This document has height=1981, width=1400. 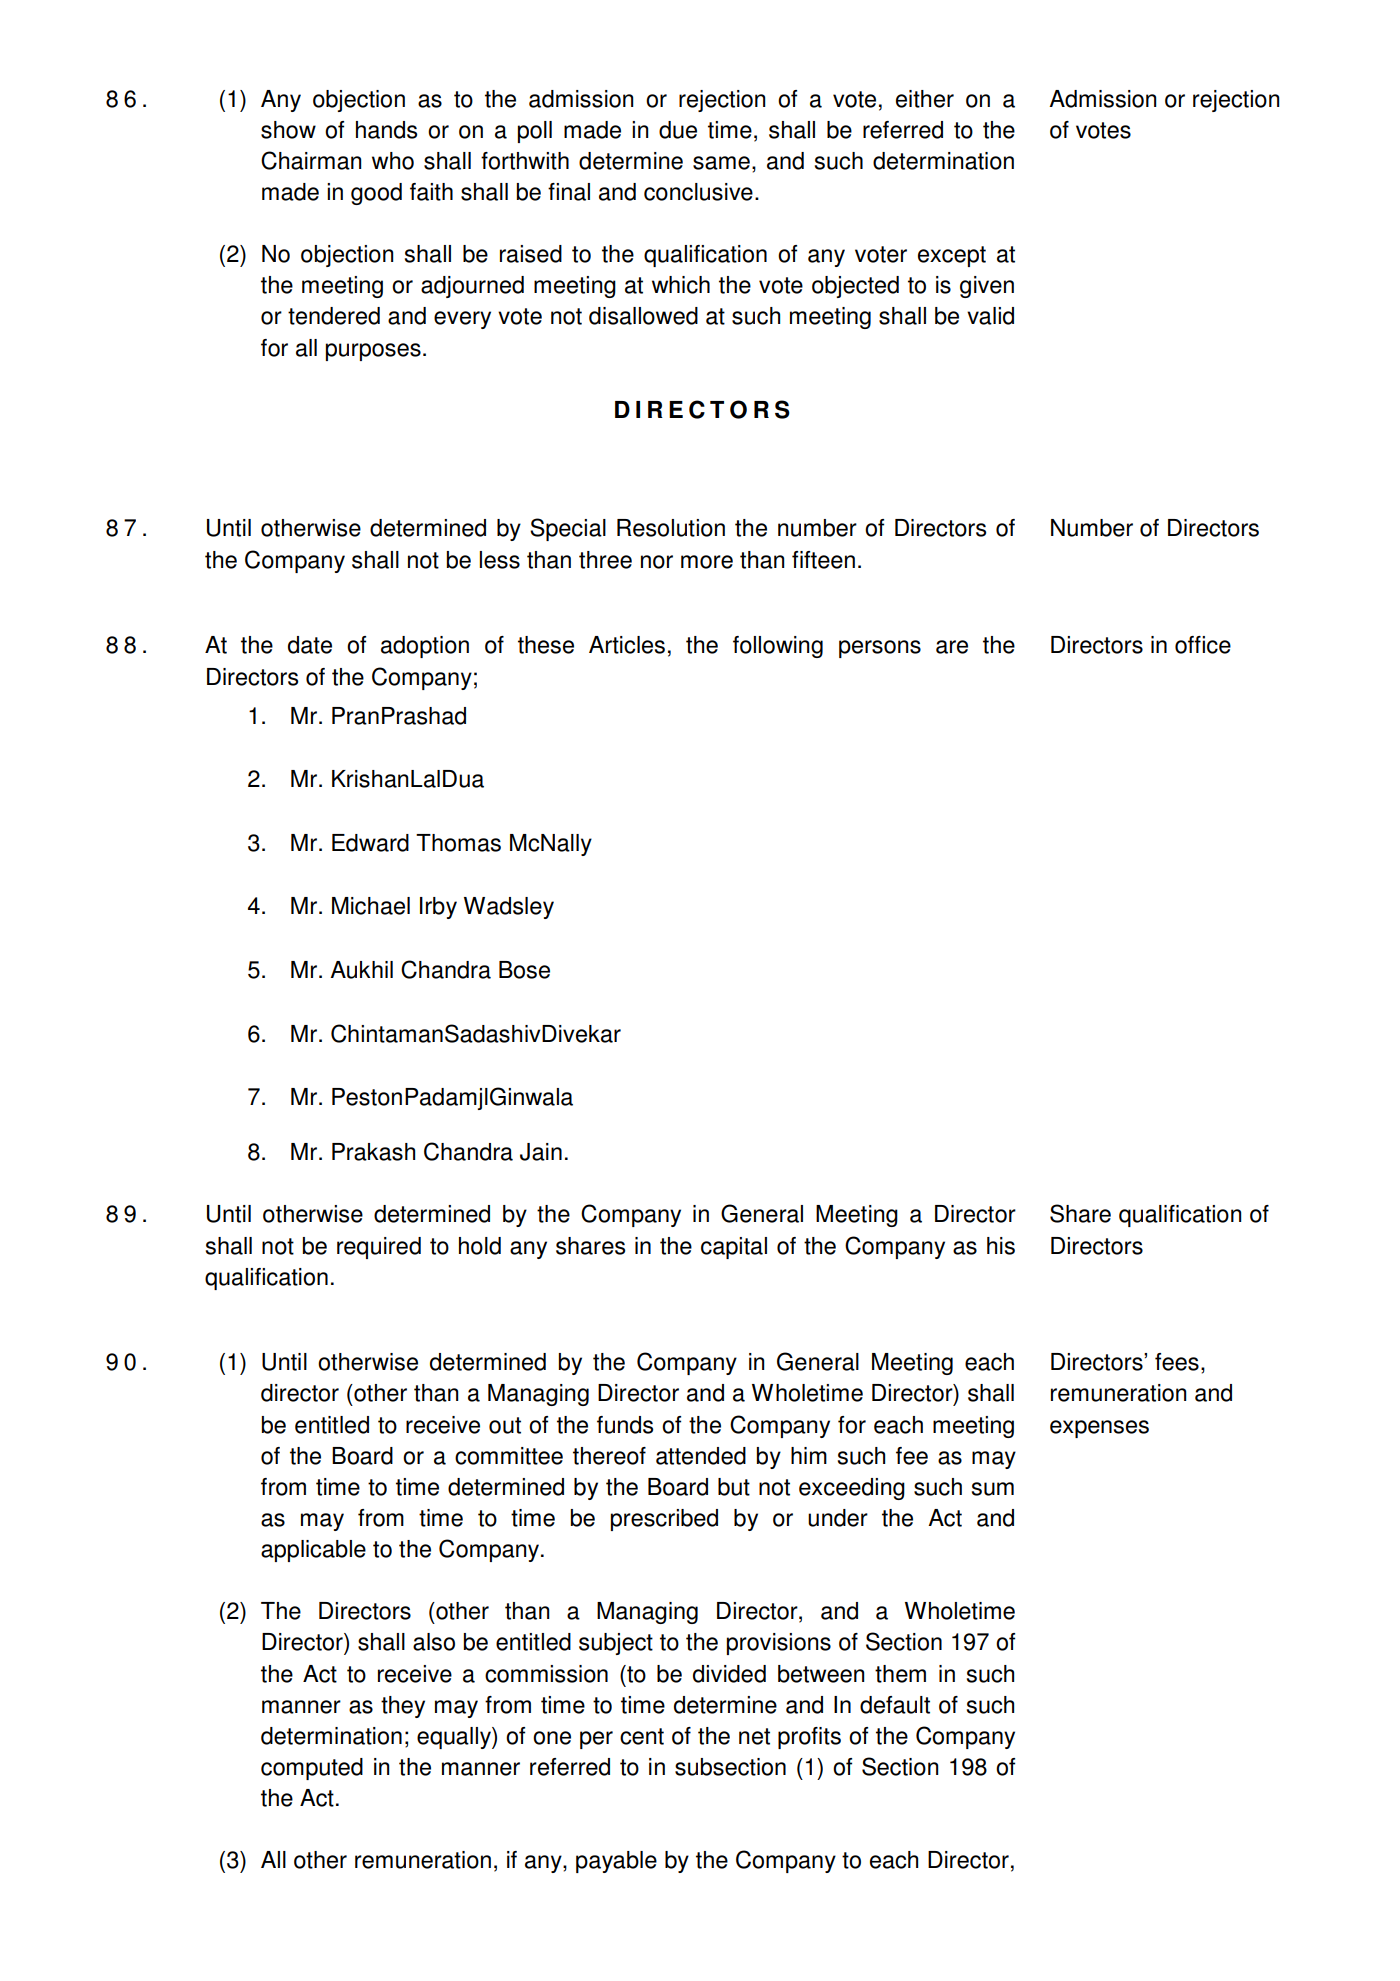 What do you see at coordinates (734, 1248) in the document?
I see `capital` at bounding box center [734, 1248].
